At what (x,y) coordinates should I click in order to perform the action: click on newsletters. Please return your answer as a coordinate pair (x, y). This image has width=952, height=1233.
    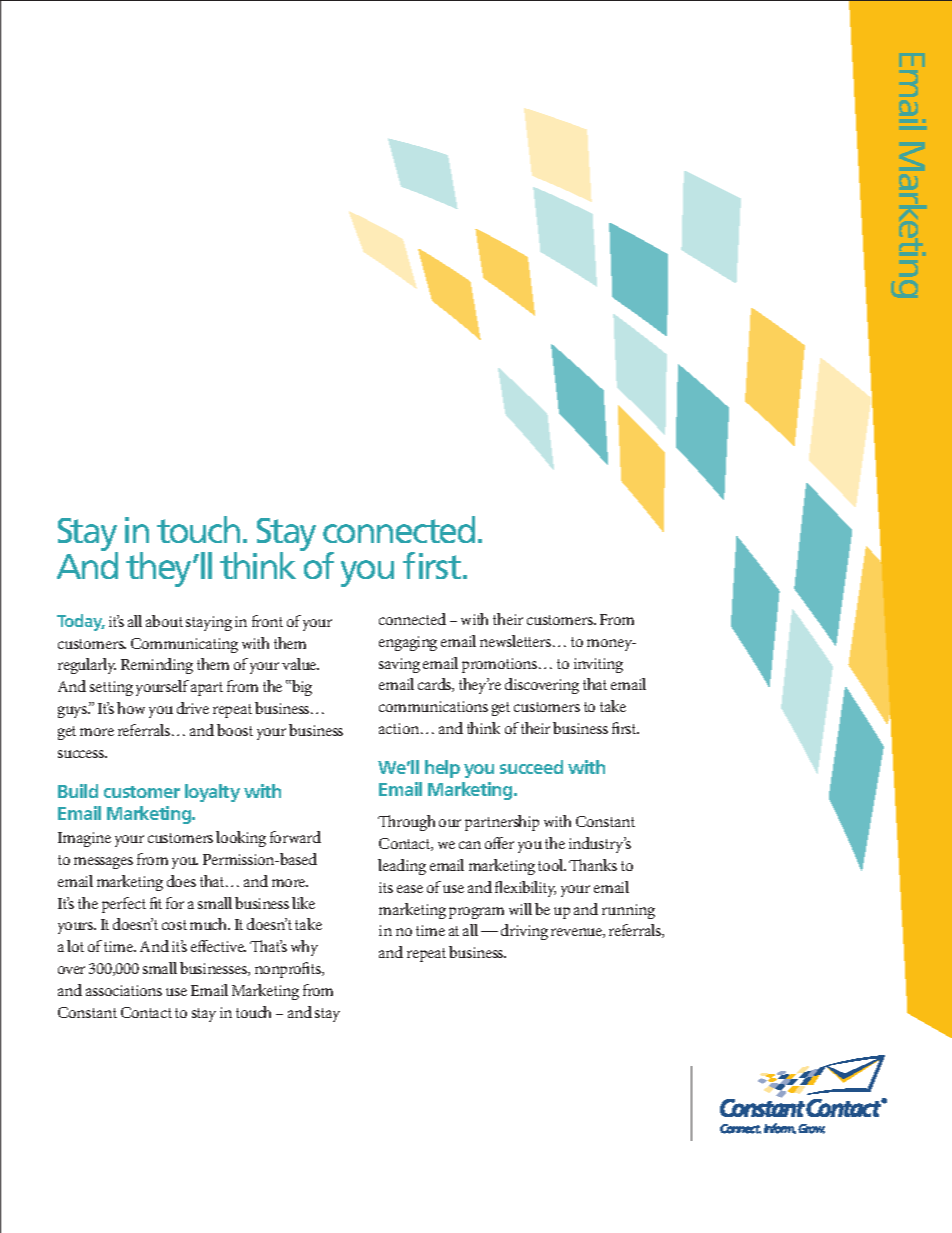
    Looking at the image, I should click on (517, 641).
